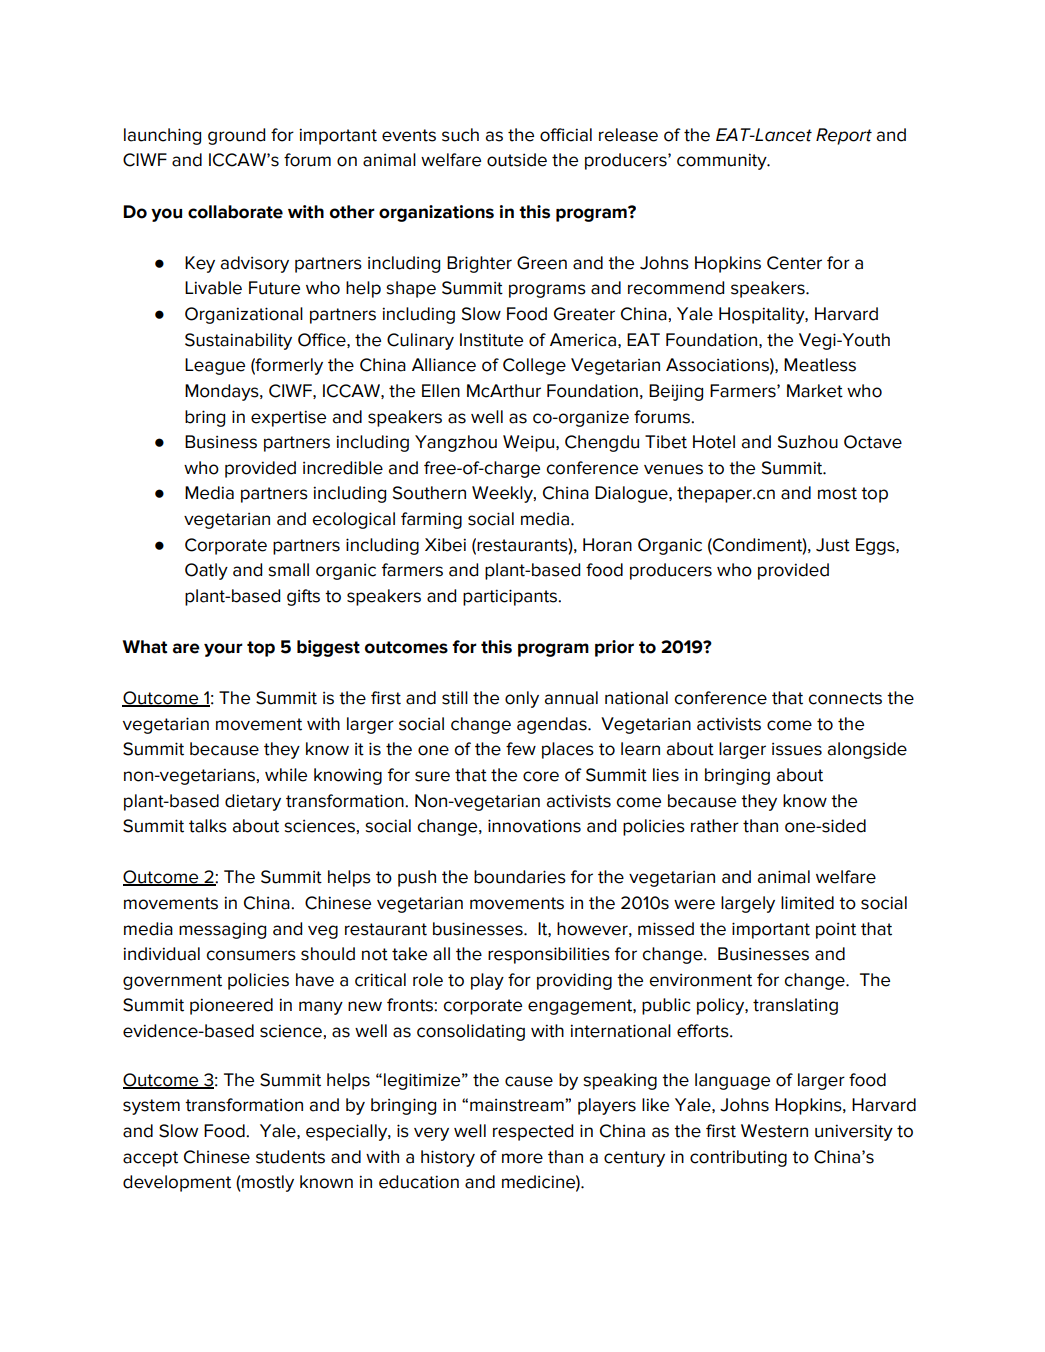 This screenshot has width=1045, height=1352. What do you see at coordinates (223, 392) in the screenshot?
I see `Mondays` at bounding box center [223, 392].
